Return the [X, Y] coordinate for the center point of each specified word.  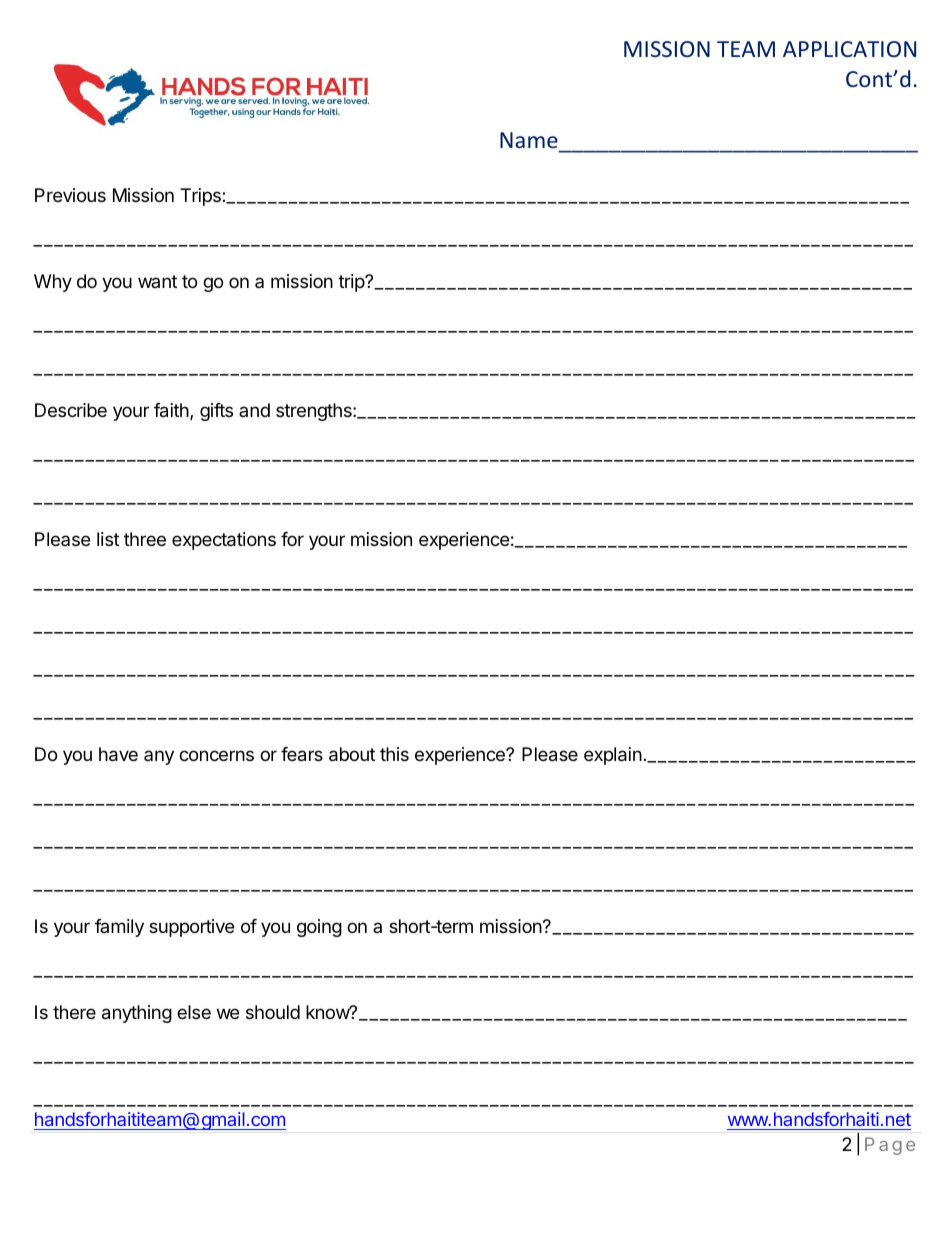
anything [137, 1014]
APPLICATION [849, 49]
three [145, 539]
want [157, 281]
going [319, 928]
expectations [224, 541]
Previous [70, 195]
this [394, 754]
